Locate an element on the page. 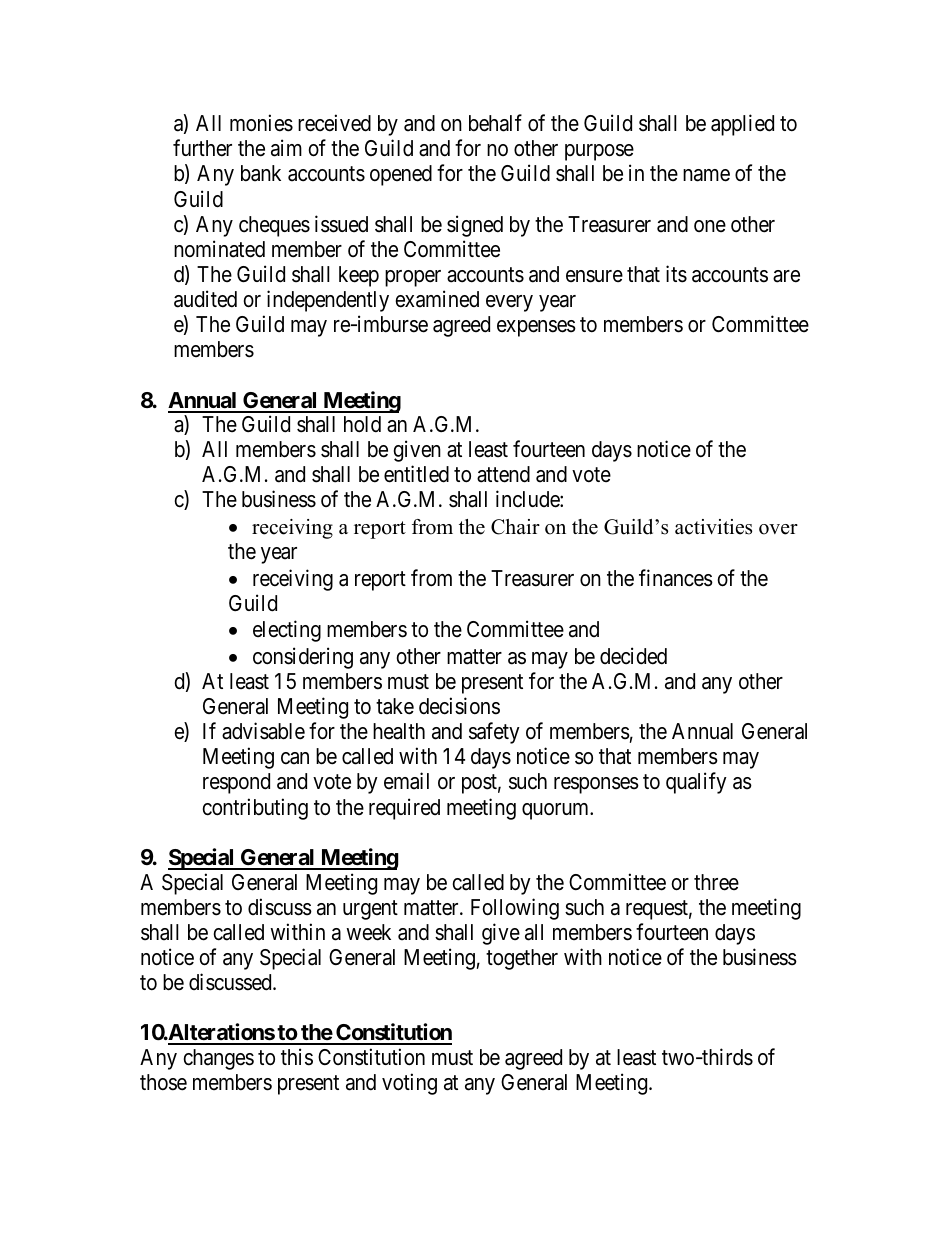 Image resolution: width=952 pixels, height=1233 pixels. name is located at coordinates (706, 175).
